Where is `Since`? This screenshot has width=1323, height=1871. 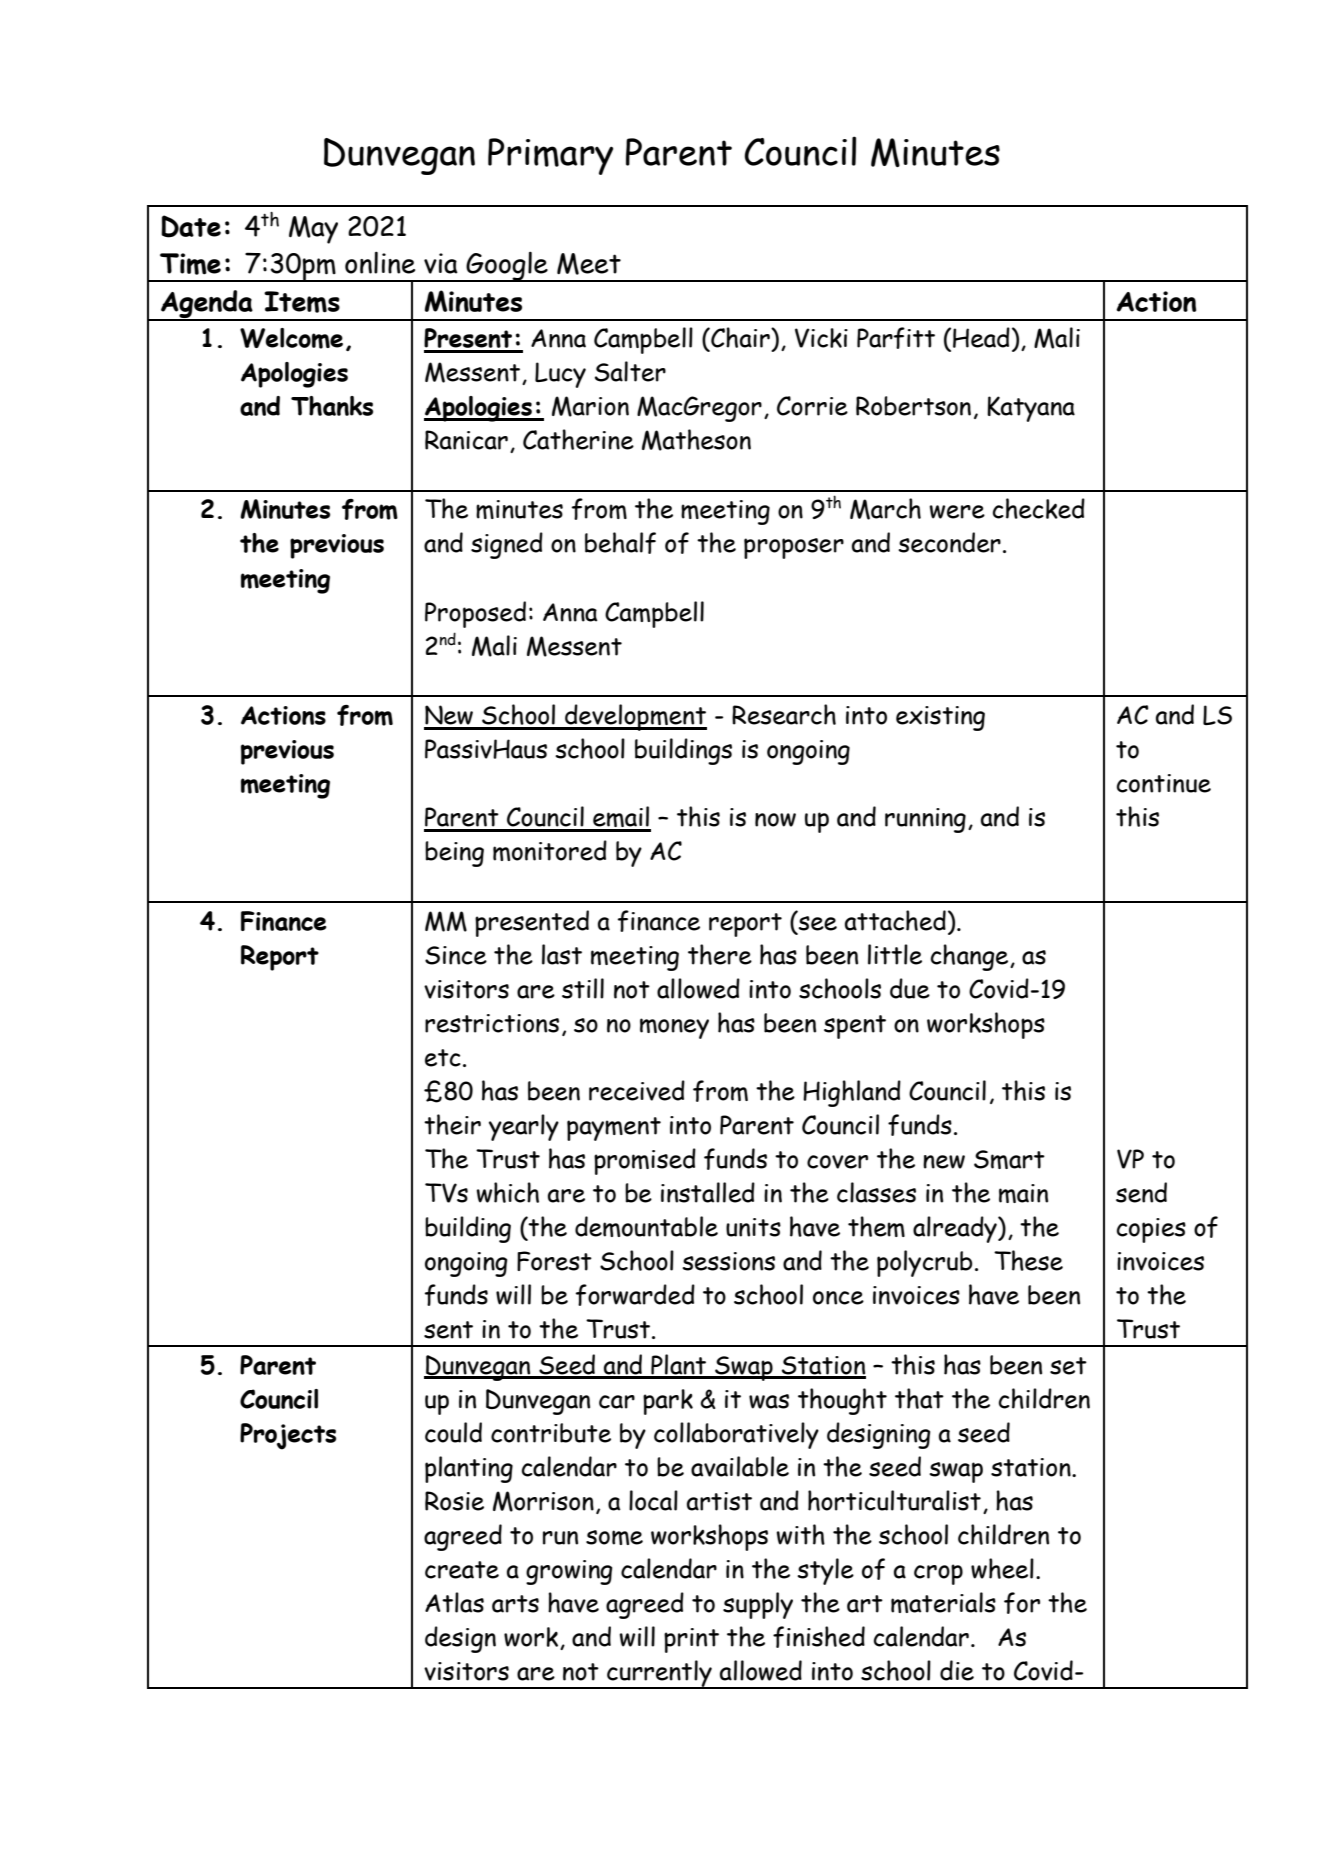
Since is located at coordinates (456, 955).
